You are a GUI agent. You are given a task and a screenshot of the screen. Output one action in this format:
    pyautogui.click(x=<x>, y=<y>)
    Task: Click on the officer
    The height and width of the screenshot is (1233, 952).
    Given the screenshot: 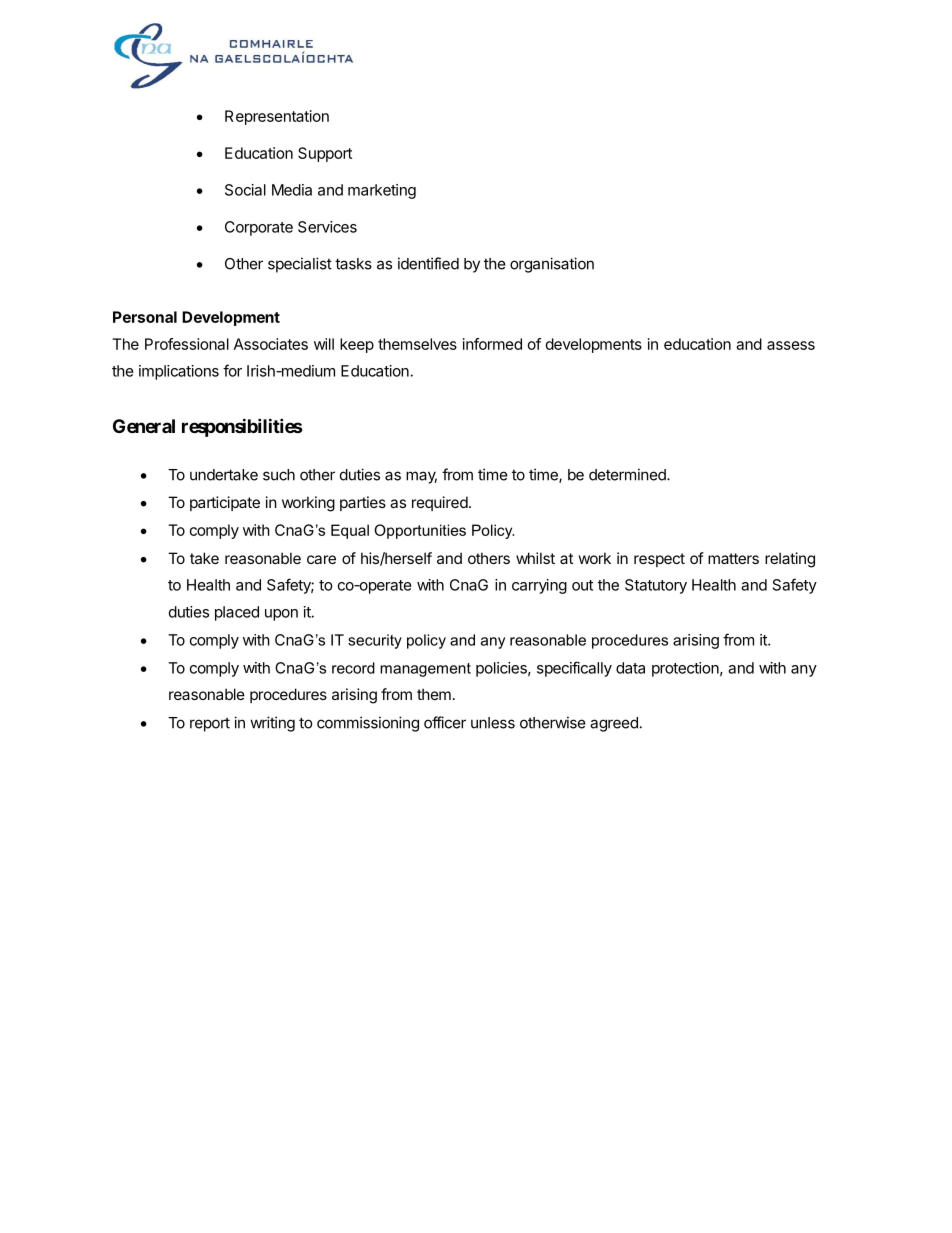 What is the action you would take?
    pyautogui.click(x=445, y=722)
